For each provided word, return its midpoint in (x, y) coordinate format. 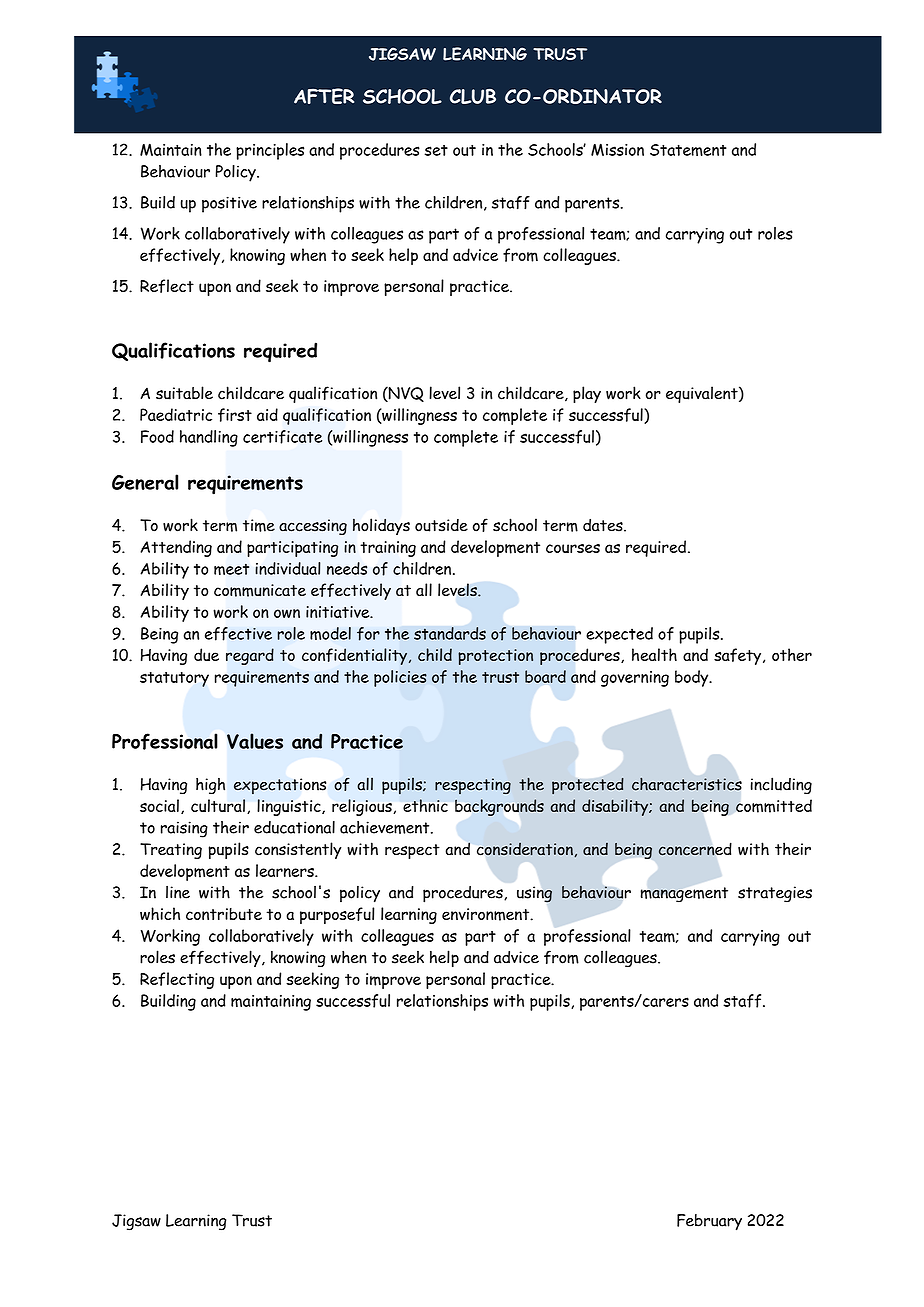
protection (495, 657)
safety (739, 656)
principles (270, 151)
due (206, 654)
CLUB (473, 96)
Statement (688, 150)
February (709, 1222)
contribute (224, 914)
